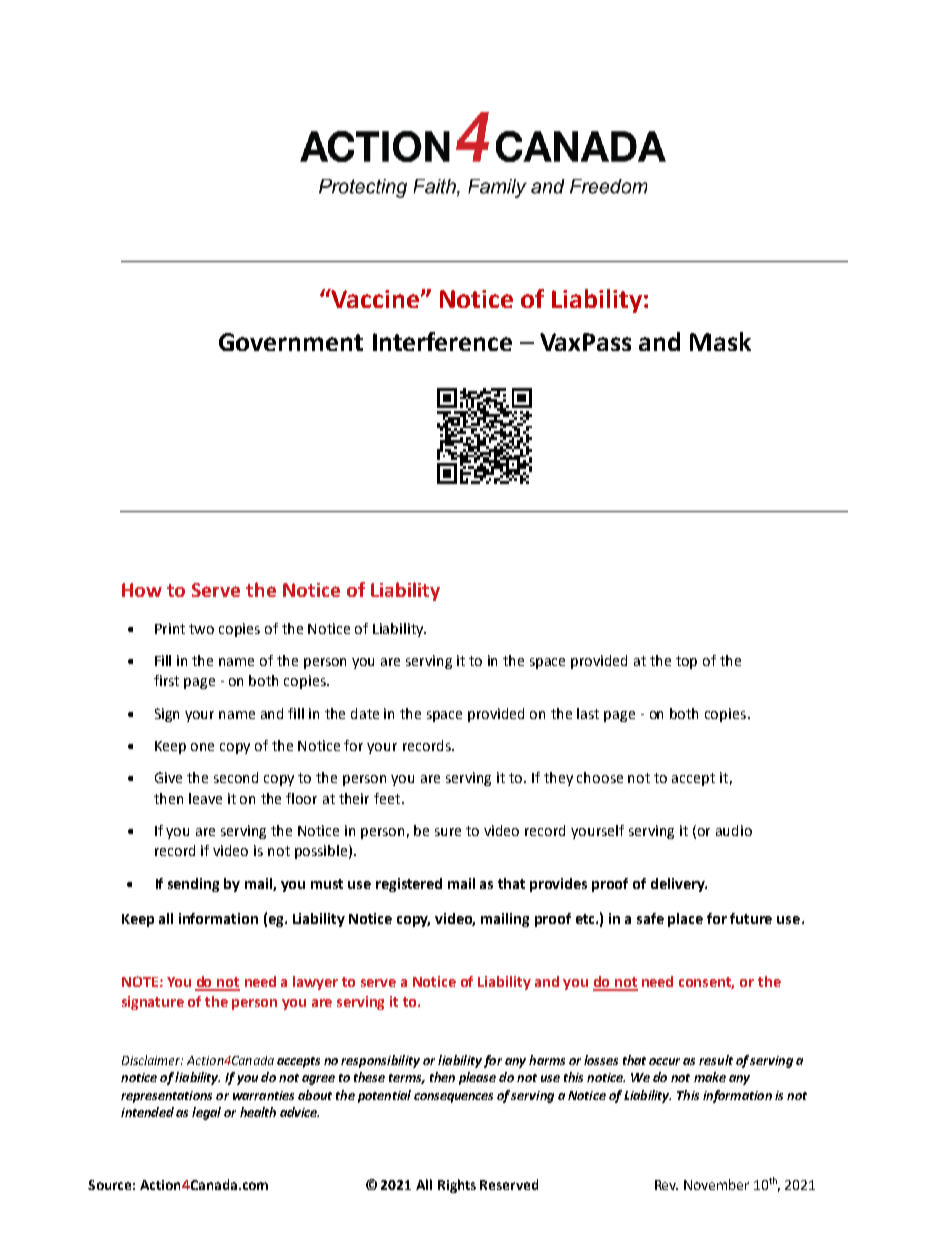 This screenshot has width=952, height=1233. Describe the element at coordinates (686, 662) in the screenshot. I see `top` at that location.
